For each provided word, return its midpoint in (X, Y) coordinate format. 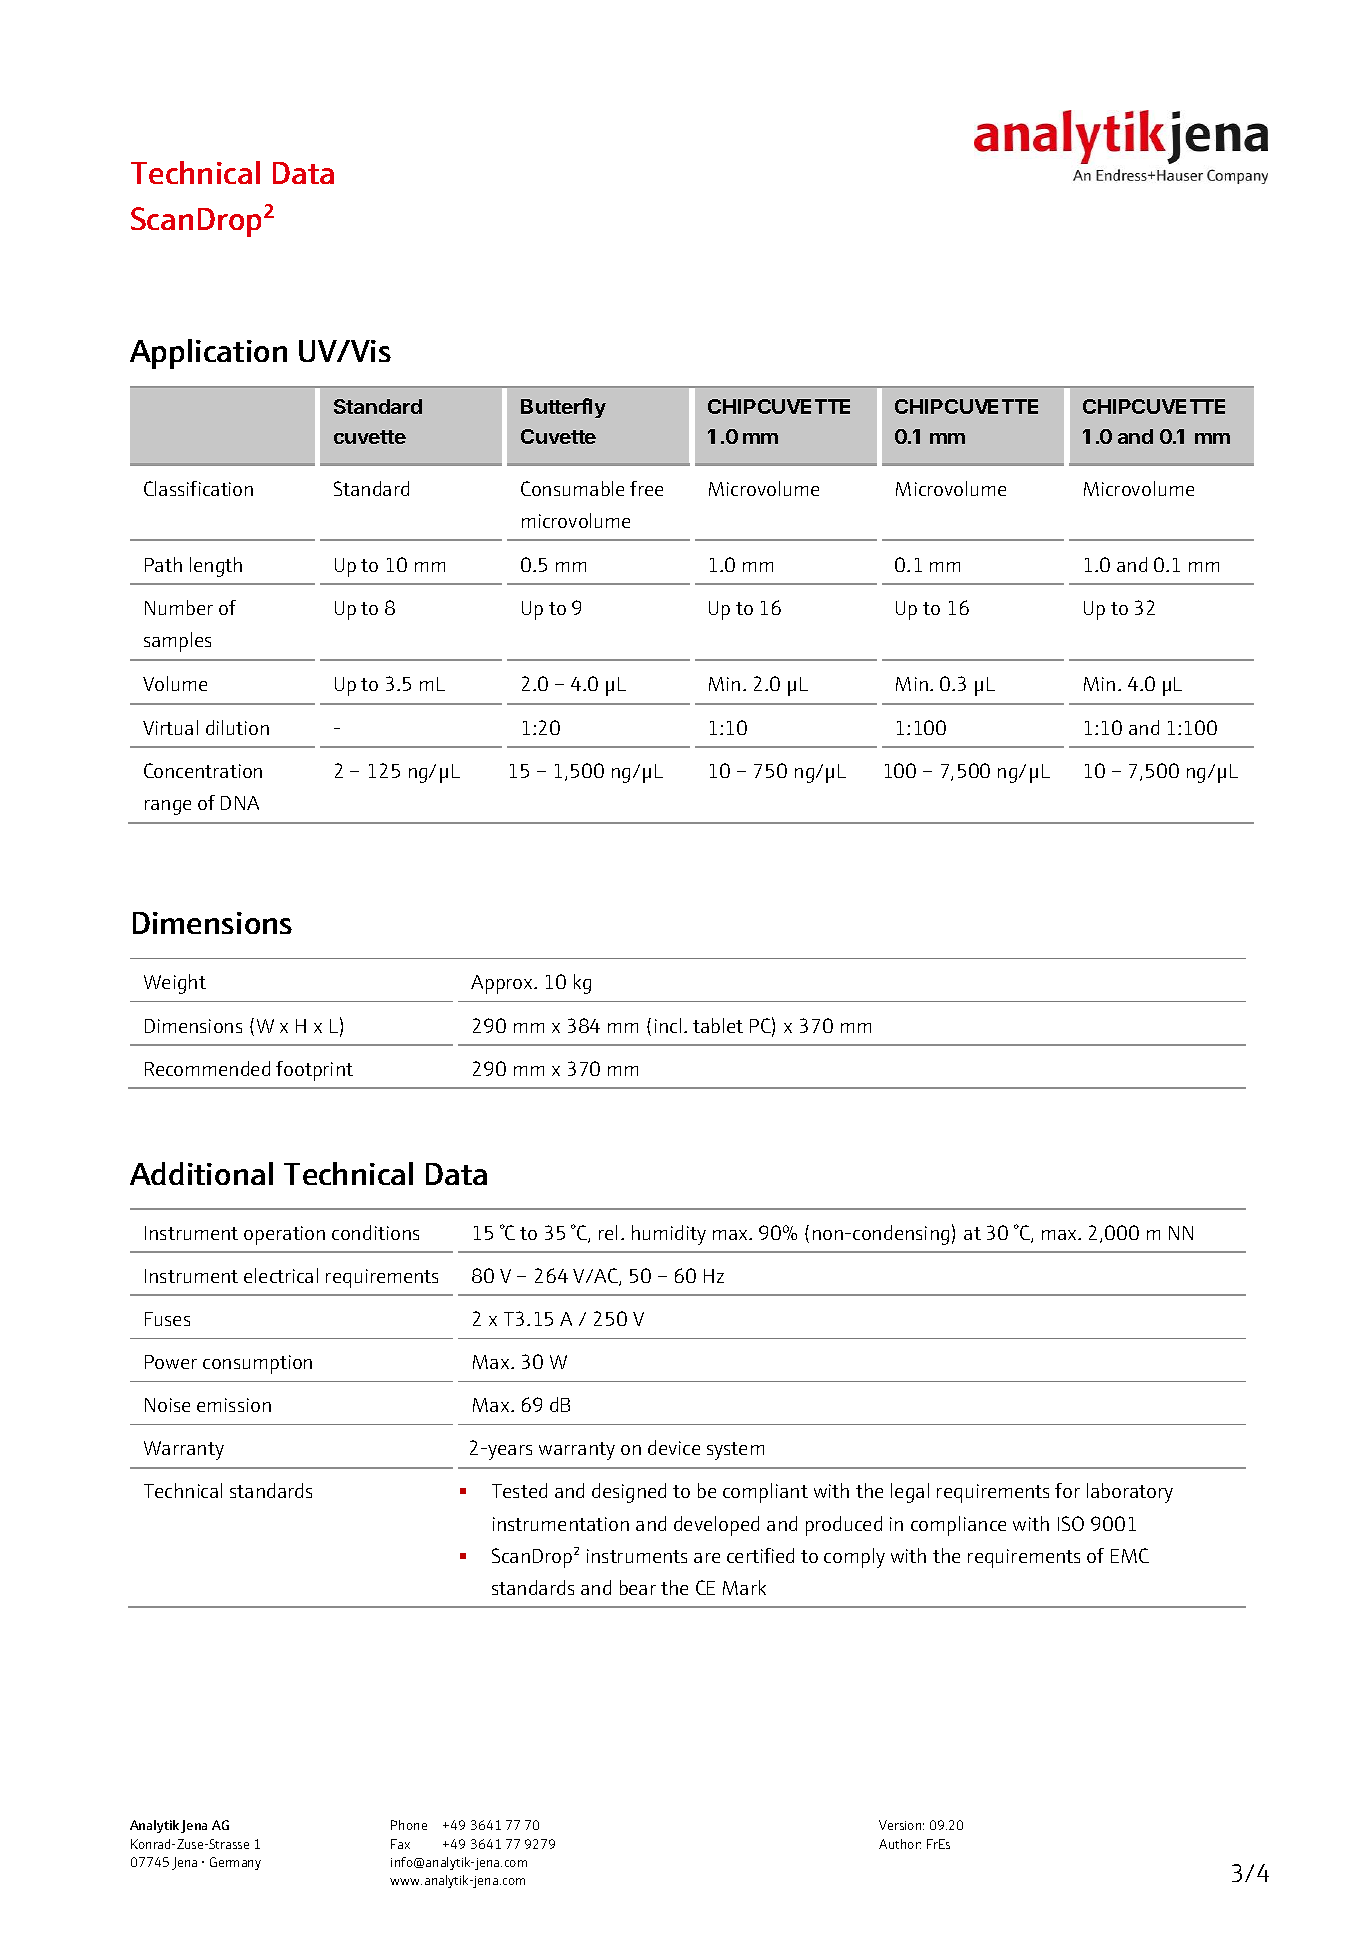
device (674, 1447)
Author (900, 1844)
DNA (240, 803)
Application (208, 354)
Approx (503, 984)
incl (668, 1025)
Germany (235, 1863)
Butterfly (563, 408)
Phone (409, 1825)
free (646, 488)
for (1067, 1490)
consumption (257, 1364)
